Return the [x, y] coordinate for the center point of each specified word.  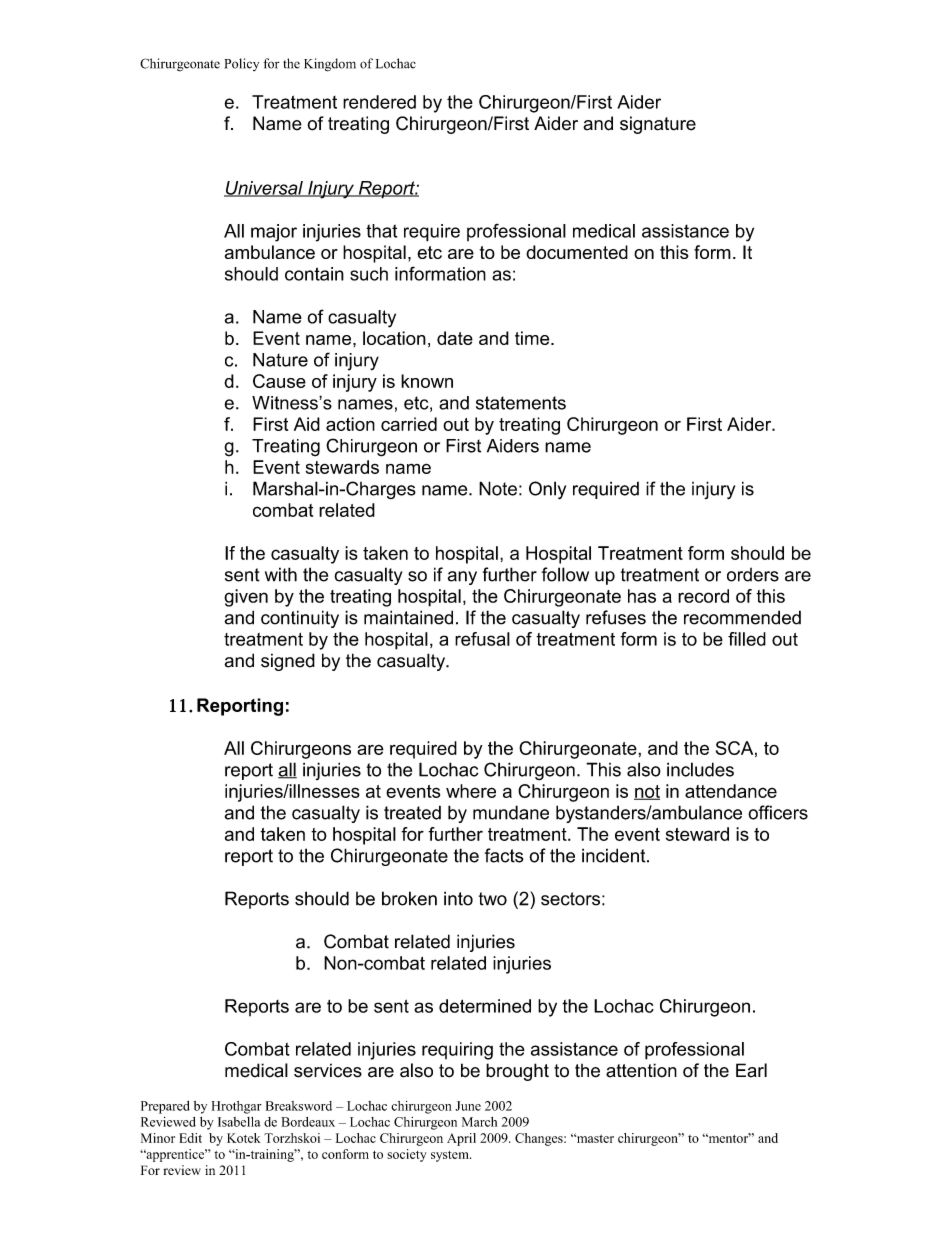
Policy [241, 64]
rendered [379, 102]
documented [577, 252]
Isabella [239, 1122]
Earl [751, 1070]
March [479, 1122]
